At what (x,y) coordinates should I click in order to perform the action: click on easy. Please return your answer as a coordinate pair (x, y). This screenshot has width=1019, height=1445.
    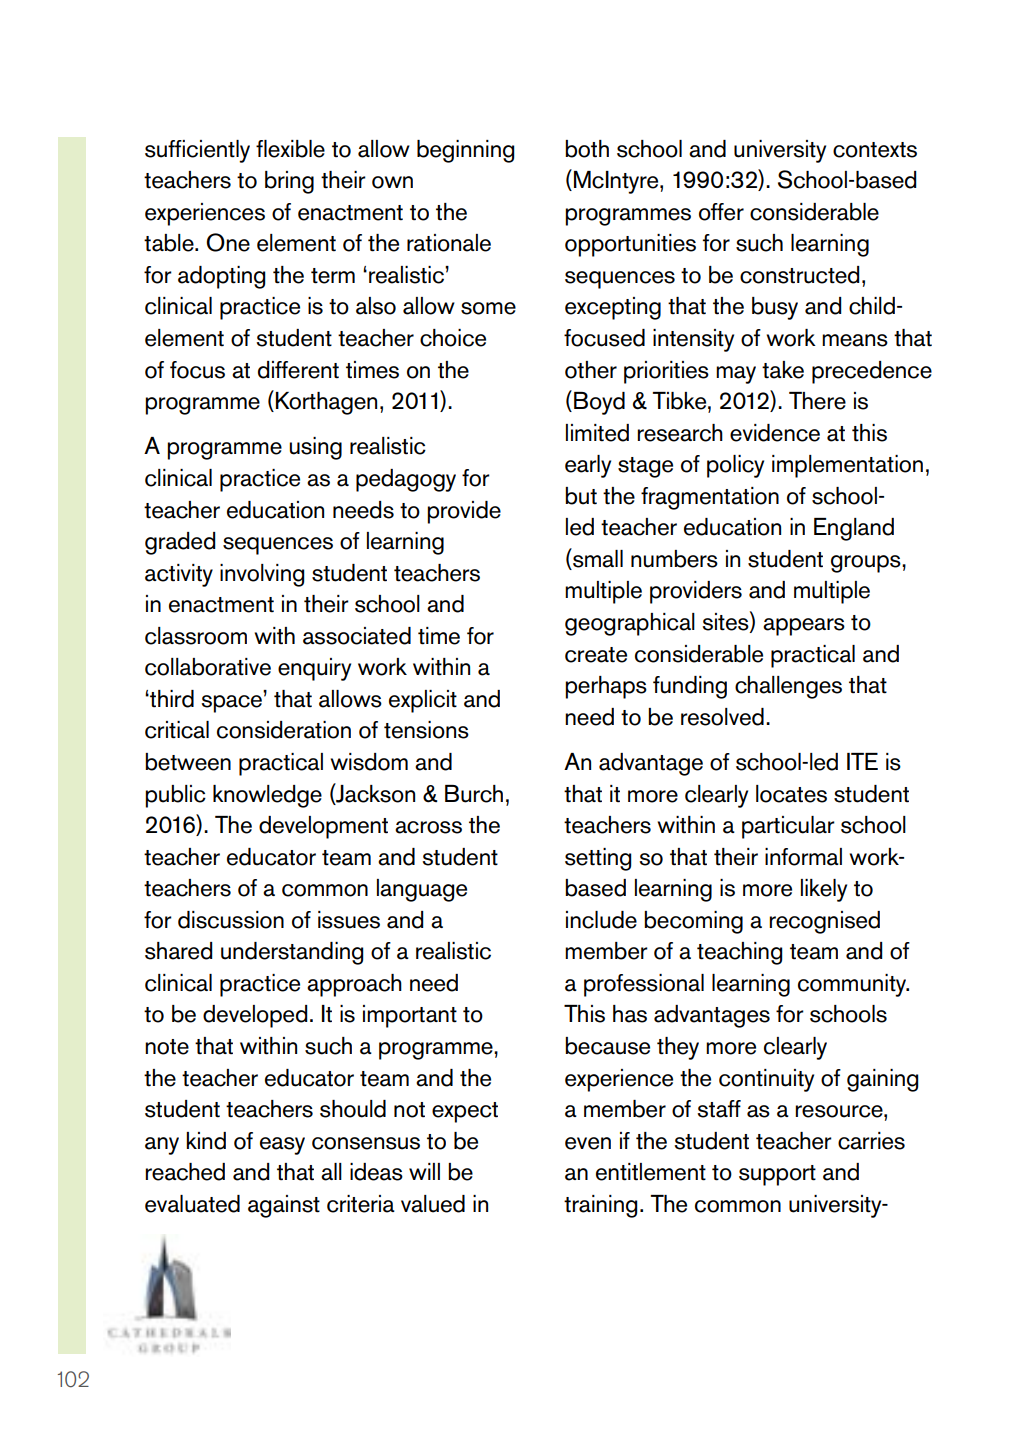
    Looking at the image, I should click on (282, 1146).
